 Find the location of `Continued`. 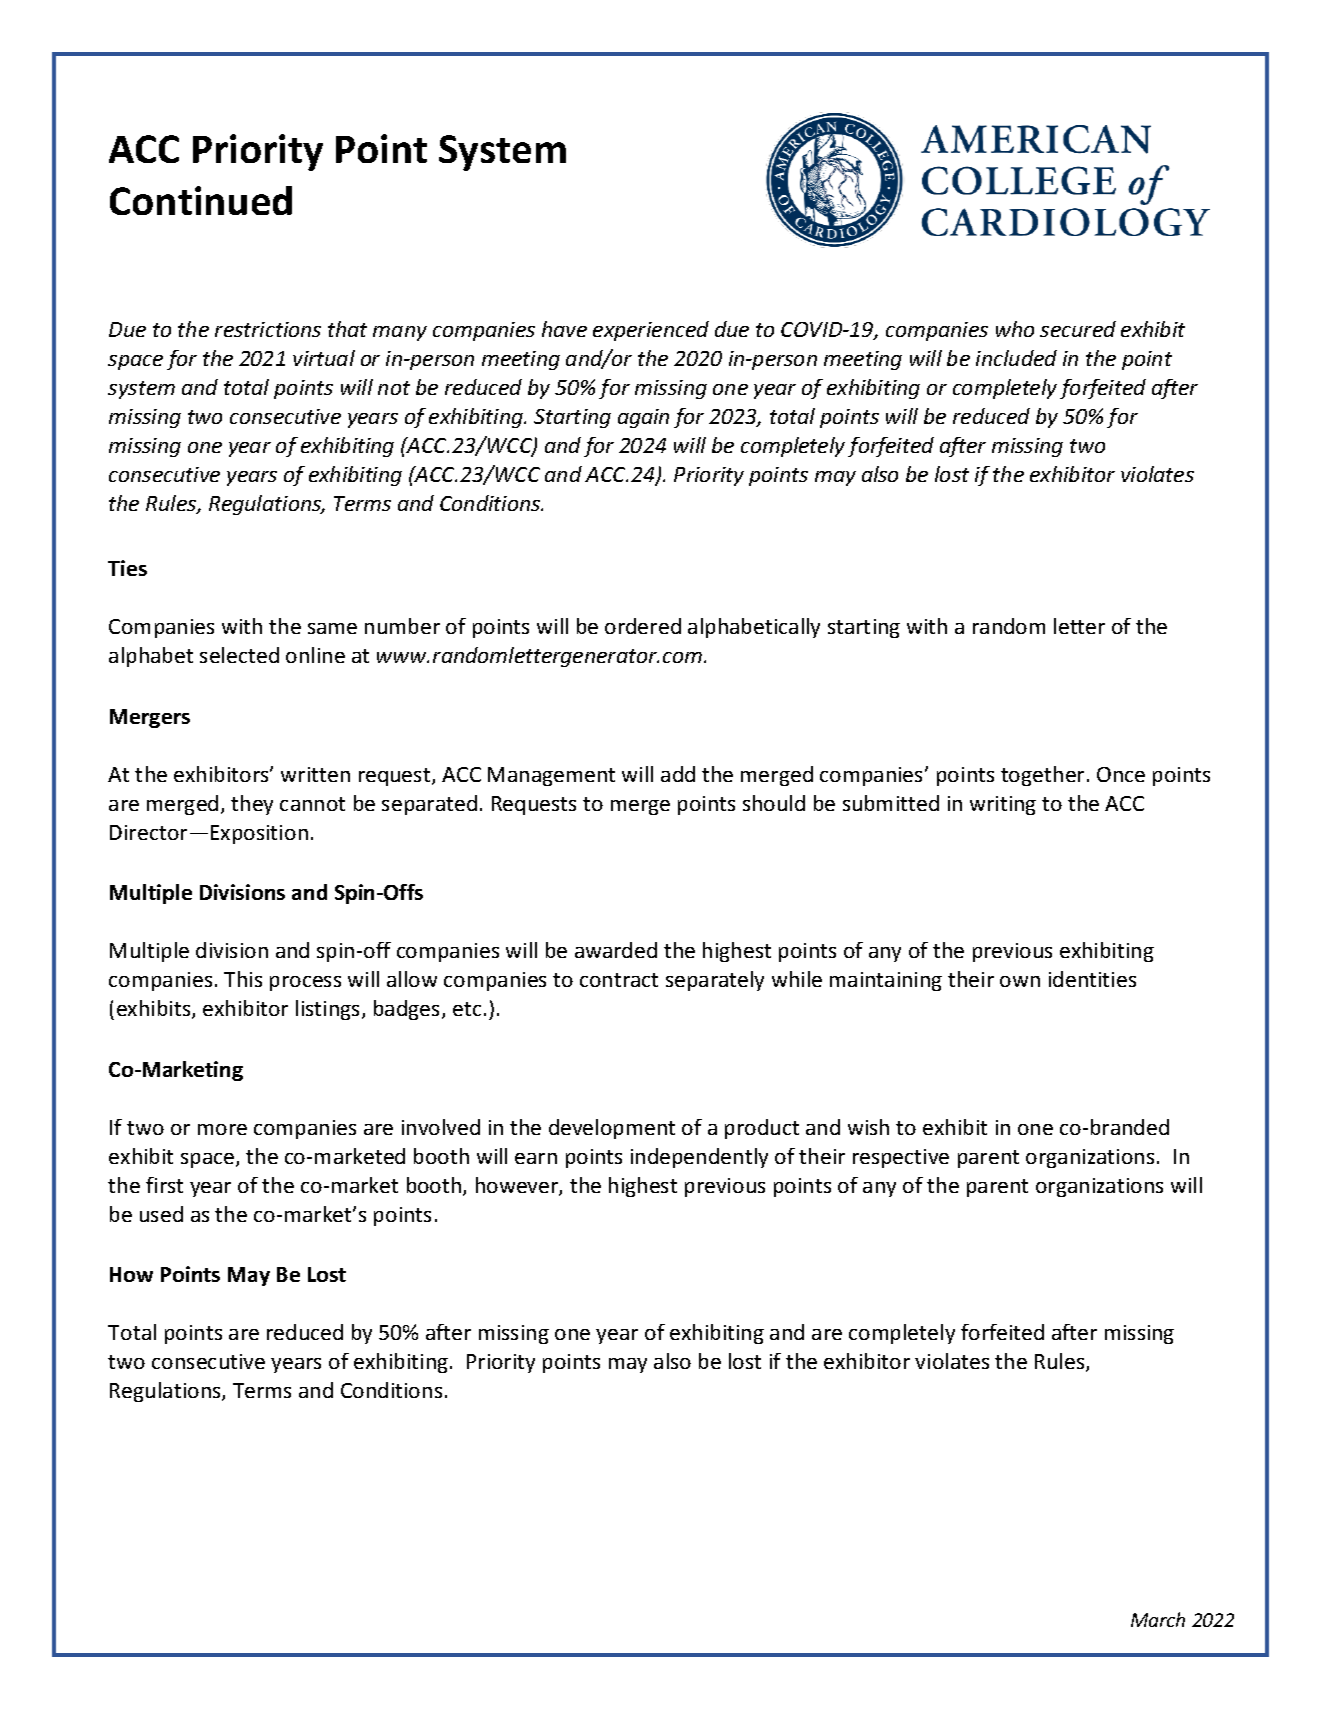

Continued is located at coordinates (201, 200).
